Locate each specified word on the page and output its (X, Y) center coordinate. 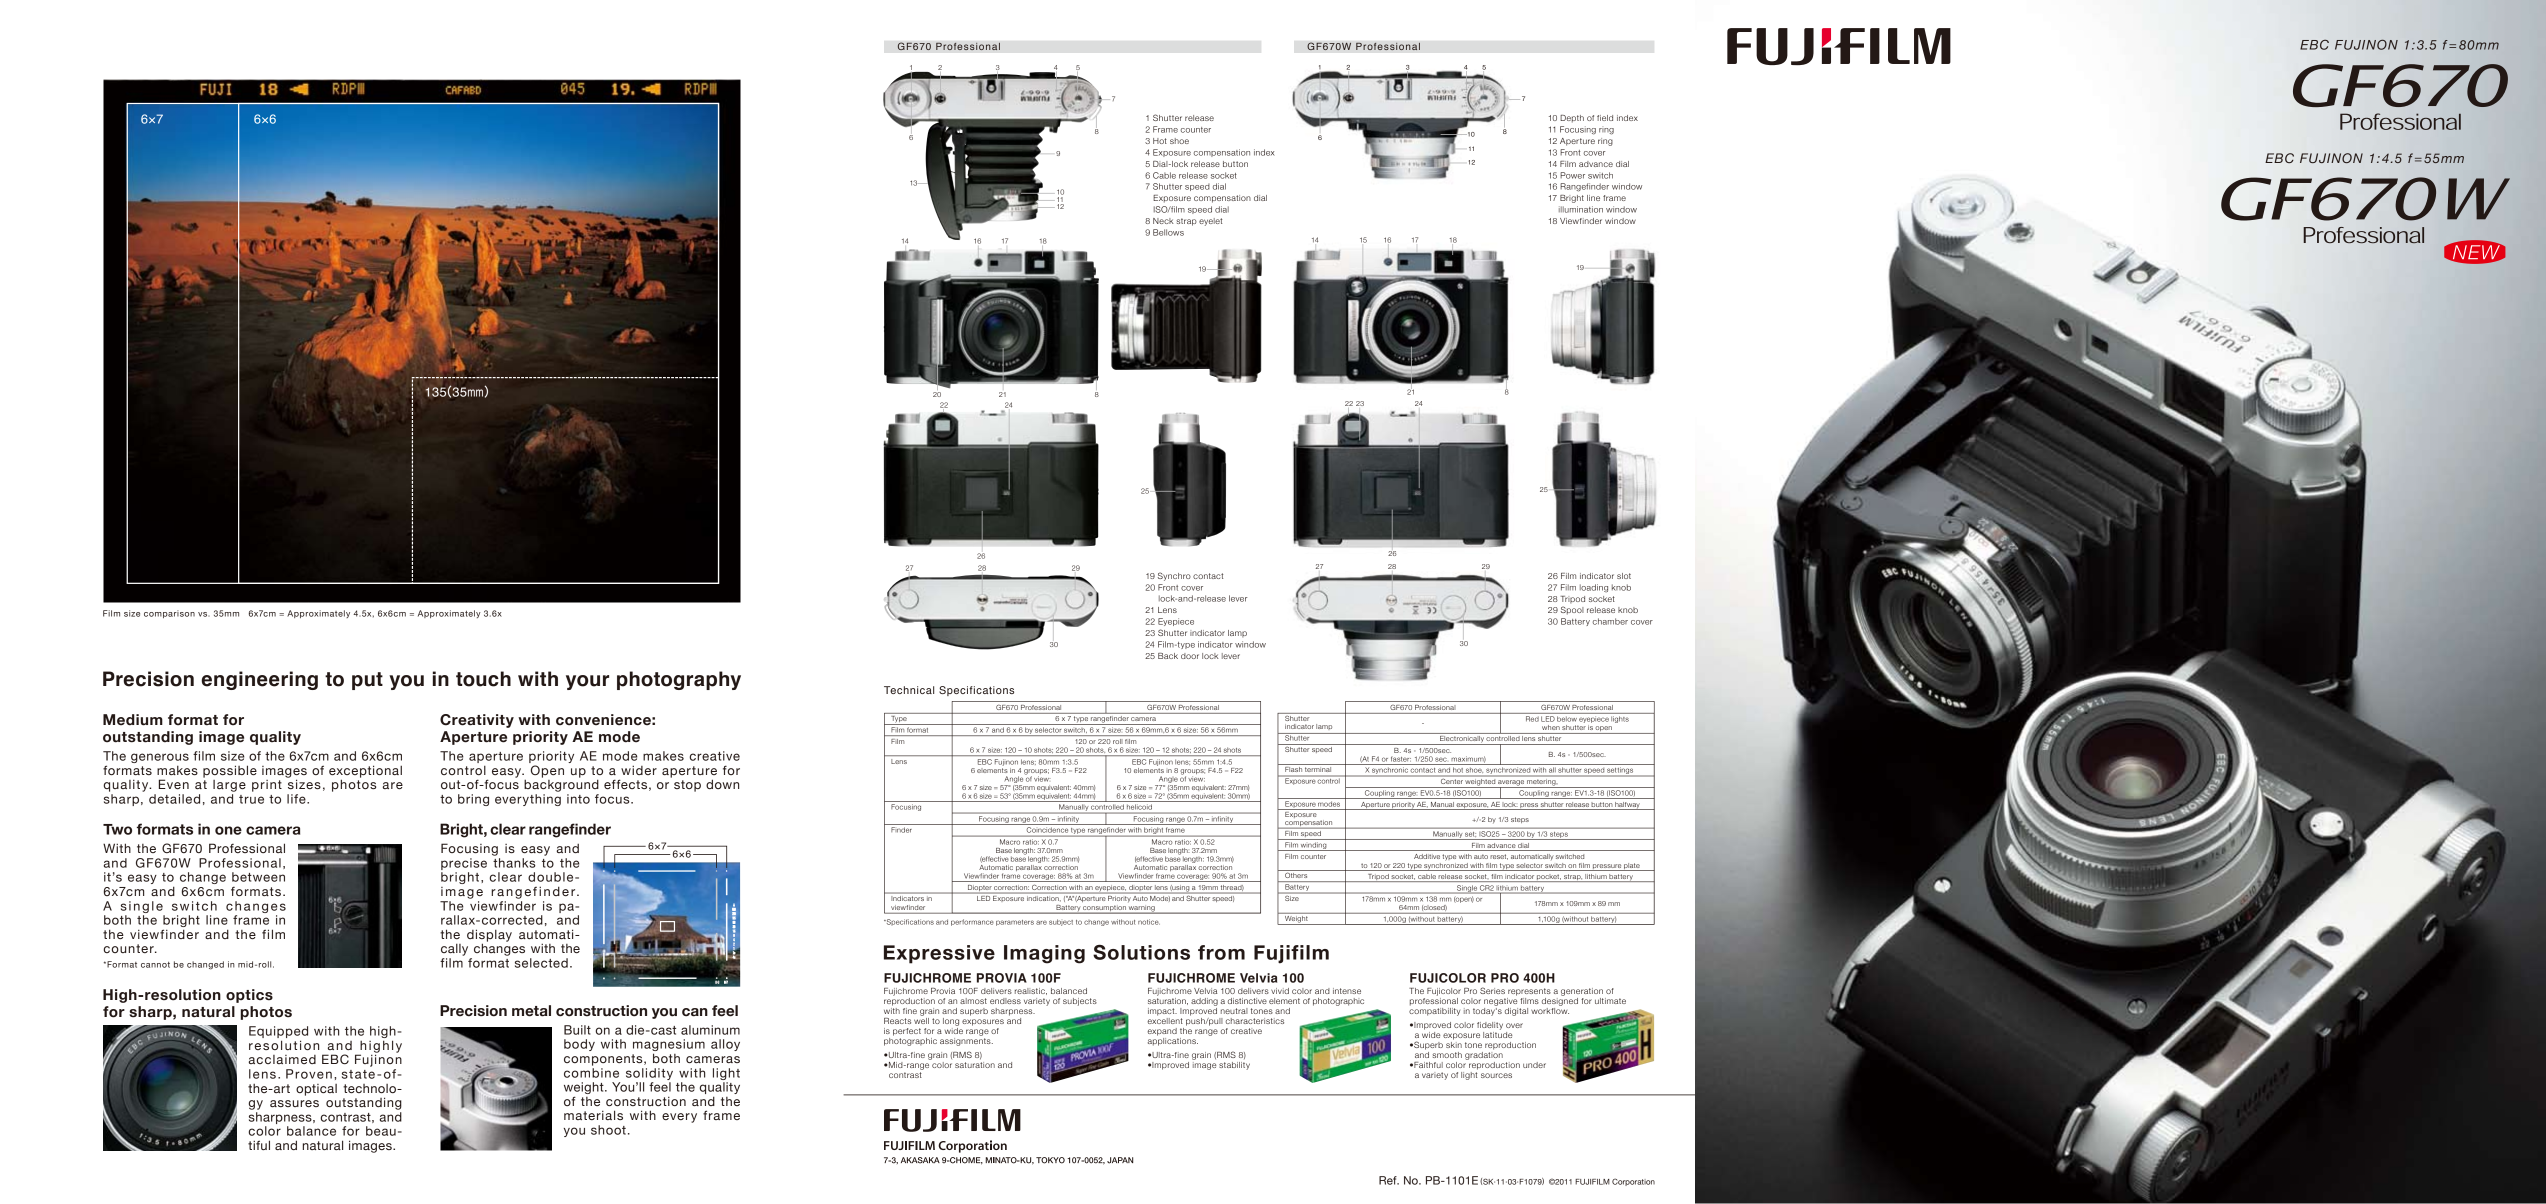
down (722, 784)
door (1190, 656)
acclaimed (282, 1059)
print (267, 786)
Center (1452, 781)
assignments (966, 1040)
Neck (1163, 221)
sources (1496, 1075)
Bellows (1168, 232)
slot (1624, 576)
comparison (169, 614)
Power (1572, 175)
